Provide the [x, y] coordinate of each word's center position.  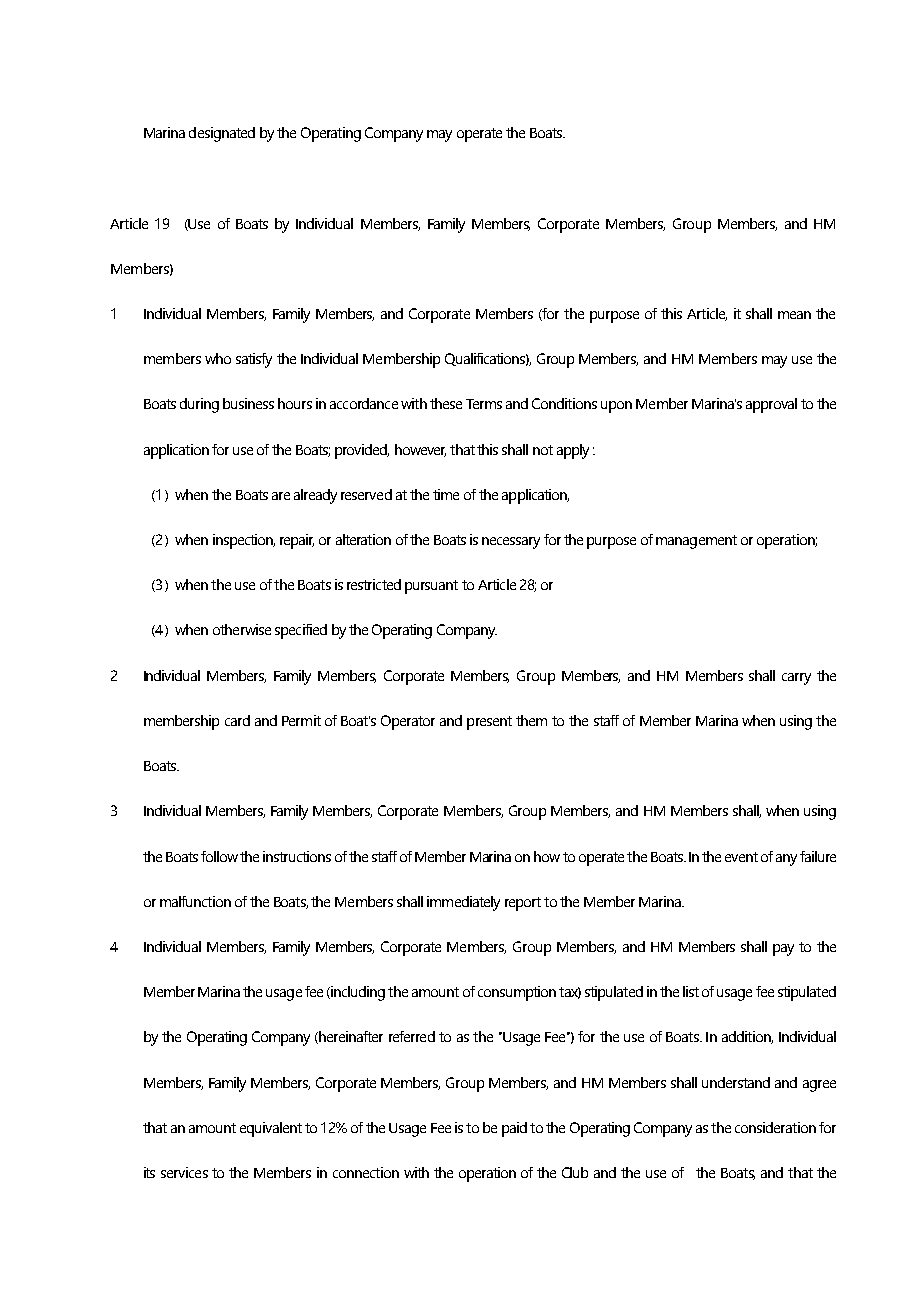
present [489, 723]
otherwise [242, 629]
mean [794, 315]
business [248, 403]
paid [514, 1129]
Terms [484, 404]
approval [771, 405]
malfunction [195, 901]
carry [796, 679]
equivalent [271, 1129]
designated [222, 134]
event [741, 857]
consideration [775, 1127]
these [446, 403]
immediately [463, 903]
